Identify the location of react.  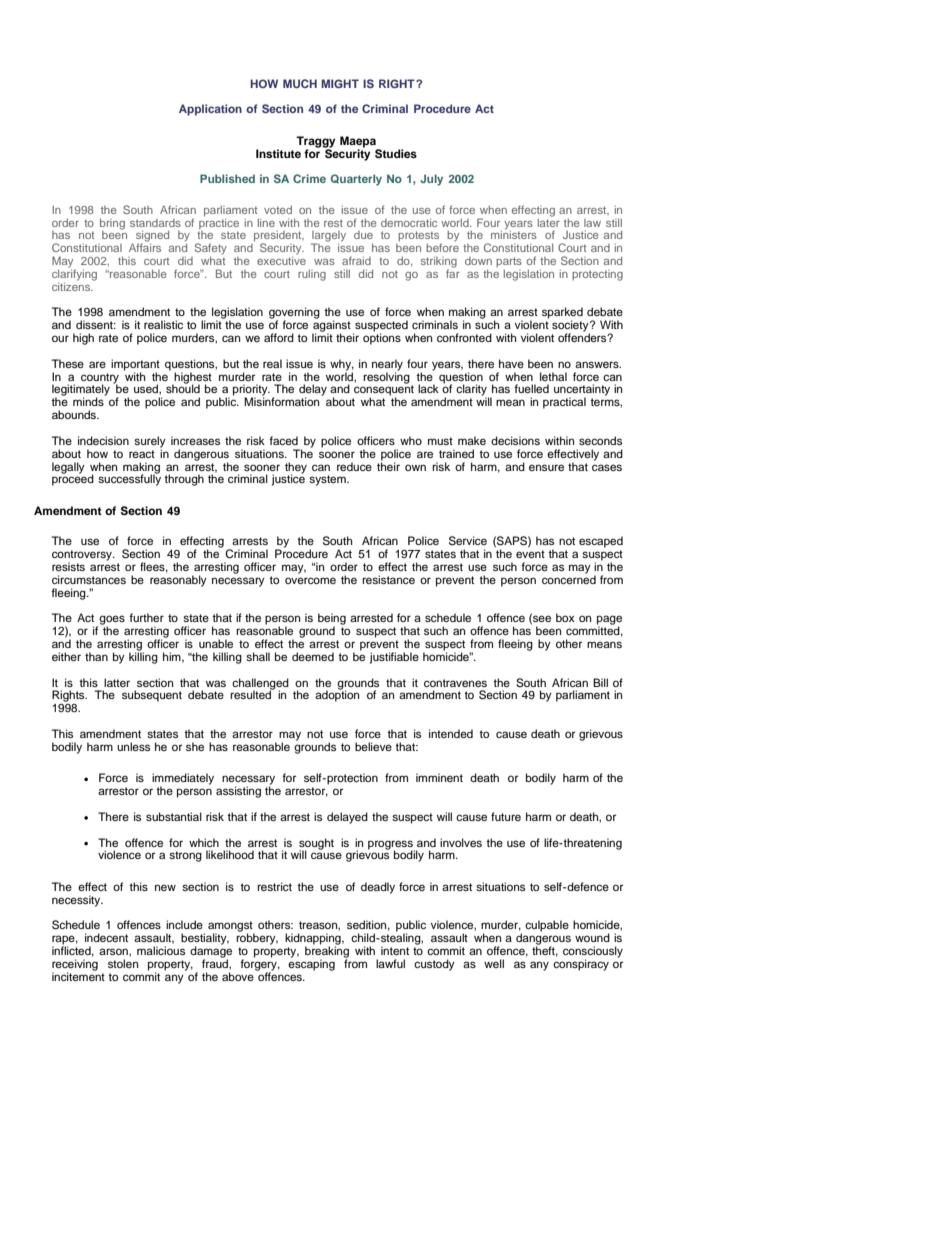
(142, 454).
